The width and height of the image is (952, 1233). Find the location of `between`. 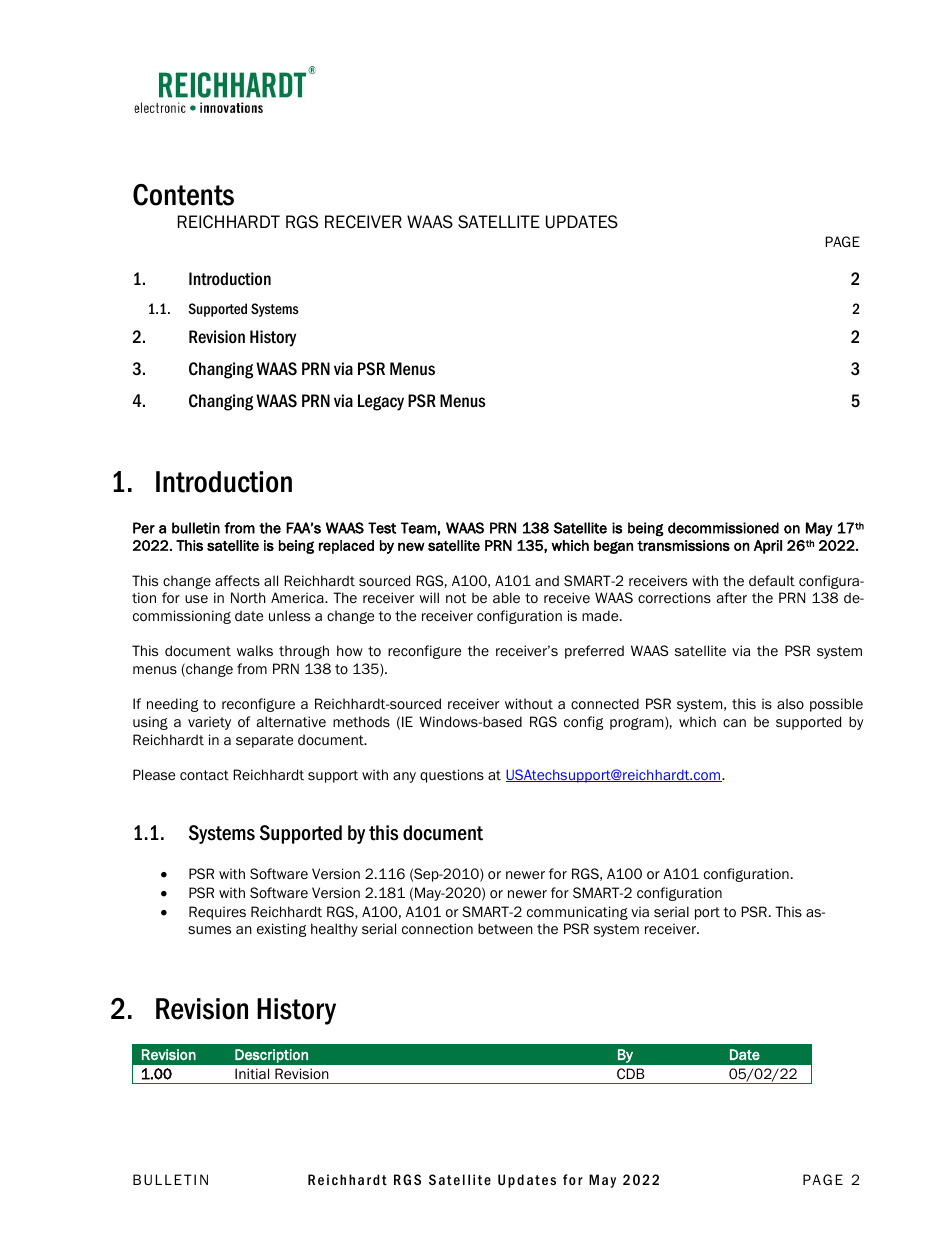

between is located at coordinates (505, 928).
